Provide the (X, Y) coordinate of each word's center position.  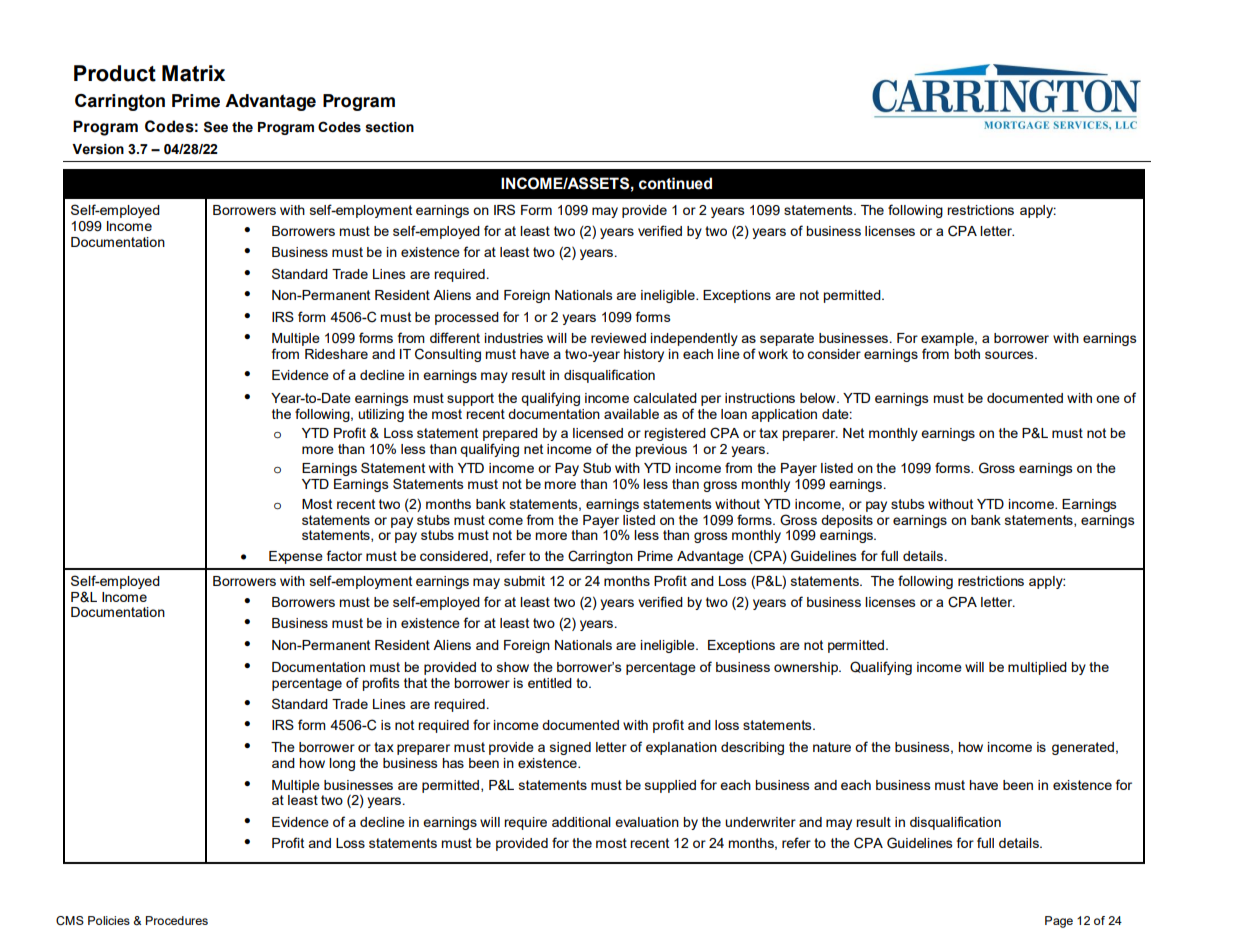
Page (1059, 922)
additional (581, 822)
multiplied (1037, 668)
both (967, 354)
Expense (296, 557)
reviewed (618, 338)
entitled (550, 683)
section (389, 127)
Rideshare (336, 354)
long (342, 764)
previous (661, 450)
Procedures (177, 920)
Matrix (193, 73)
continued (675, 183)
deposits (847, 521)
